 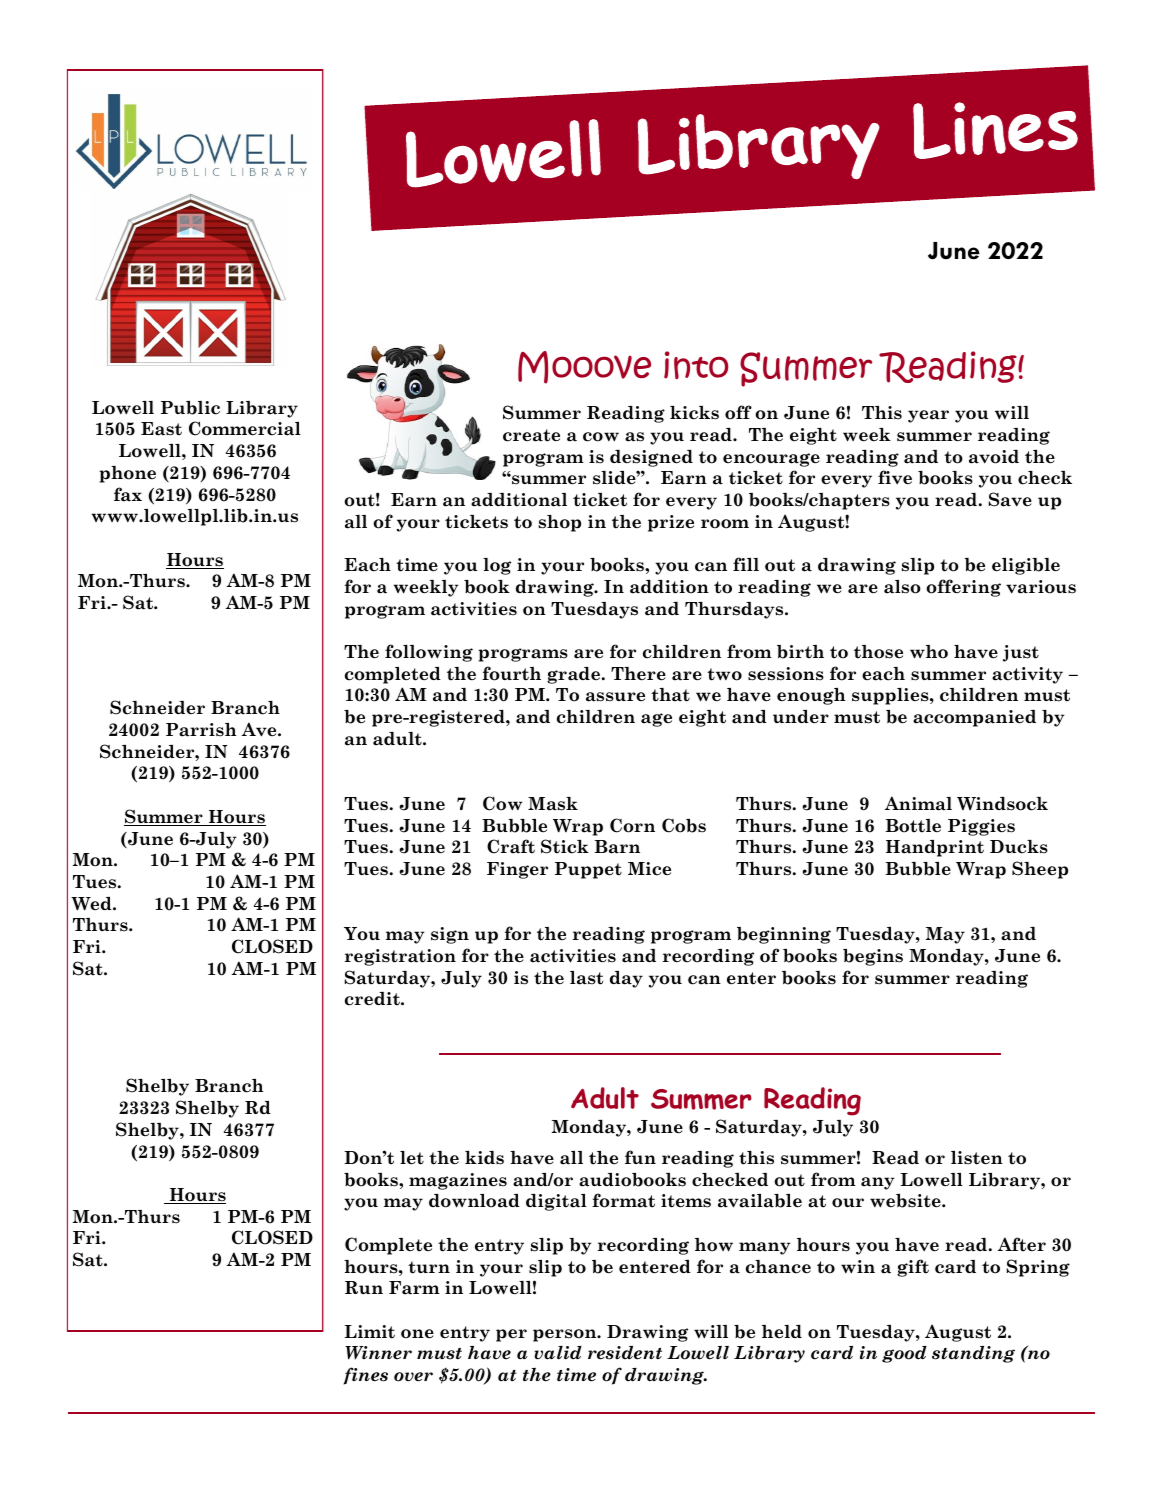 I want to click on Parrish, so click(x=201, y=730).
